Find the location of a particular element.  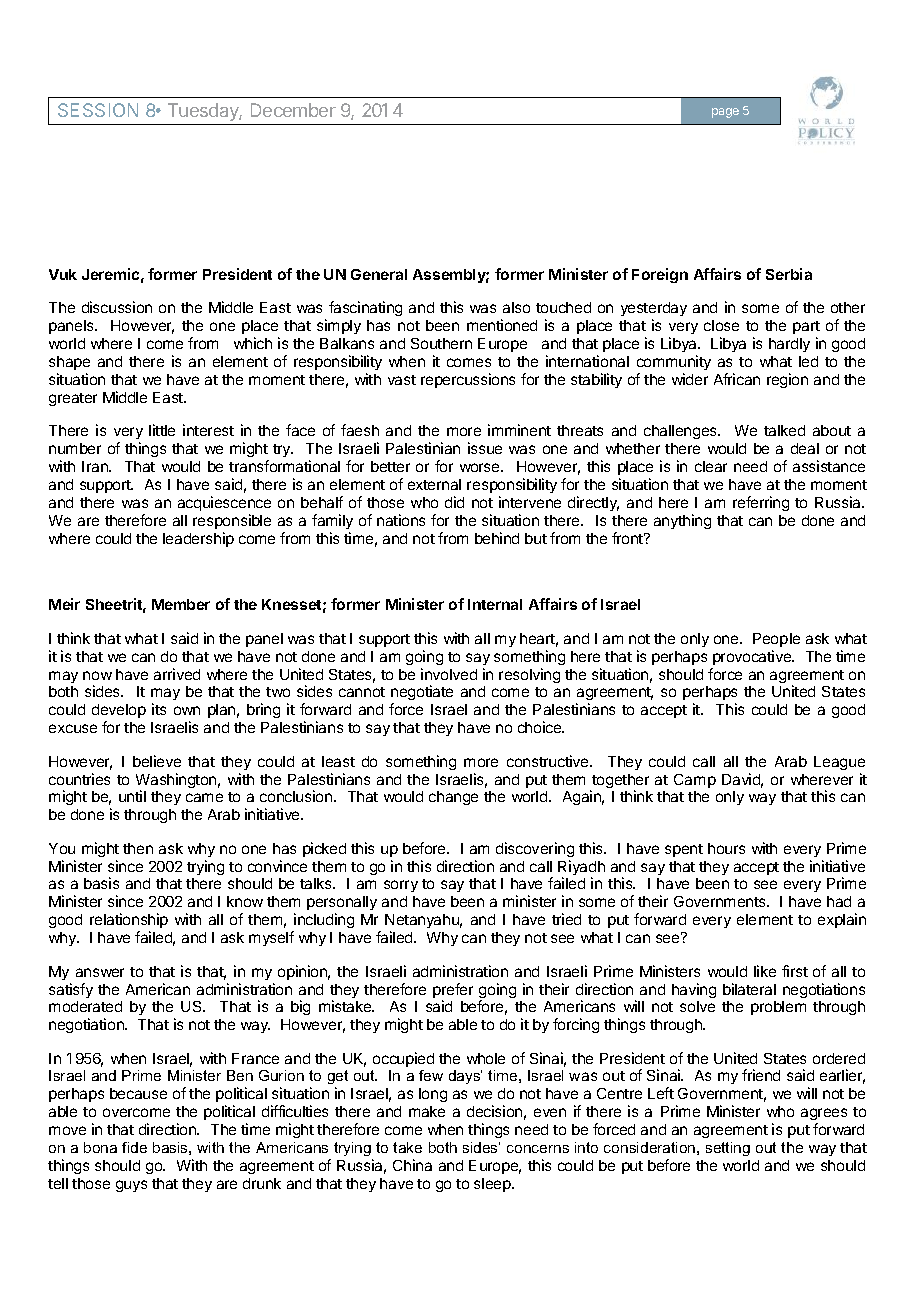

China is located at coordinates (412, 1165).
